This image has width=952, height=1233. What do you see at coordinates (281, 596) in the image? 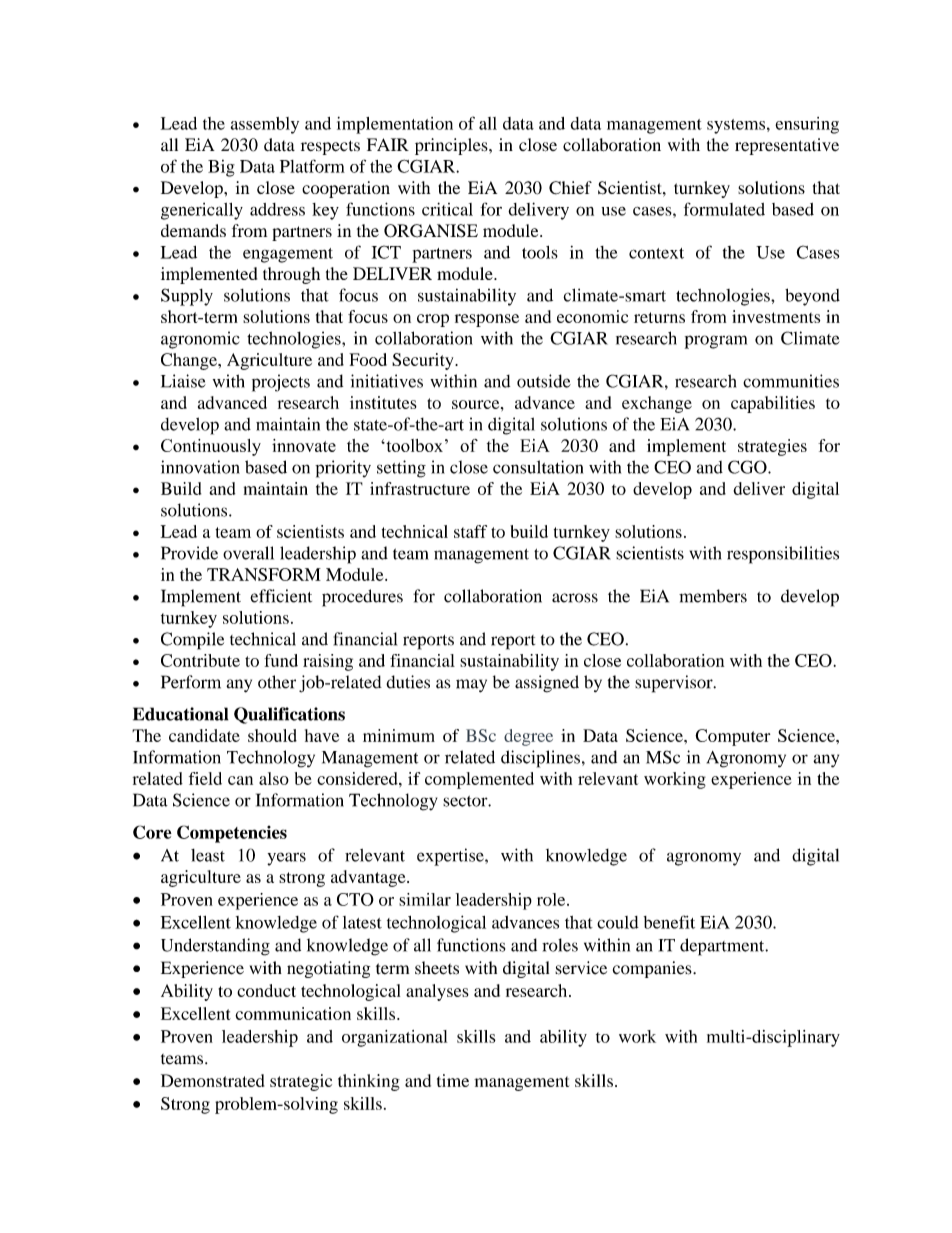
I see `efficient` at bounding box center [281, 596].
